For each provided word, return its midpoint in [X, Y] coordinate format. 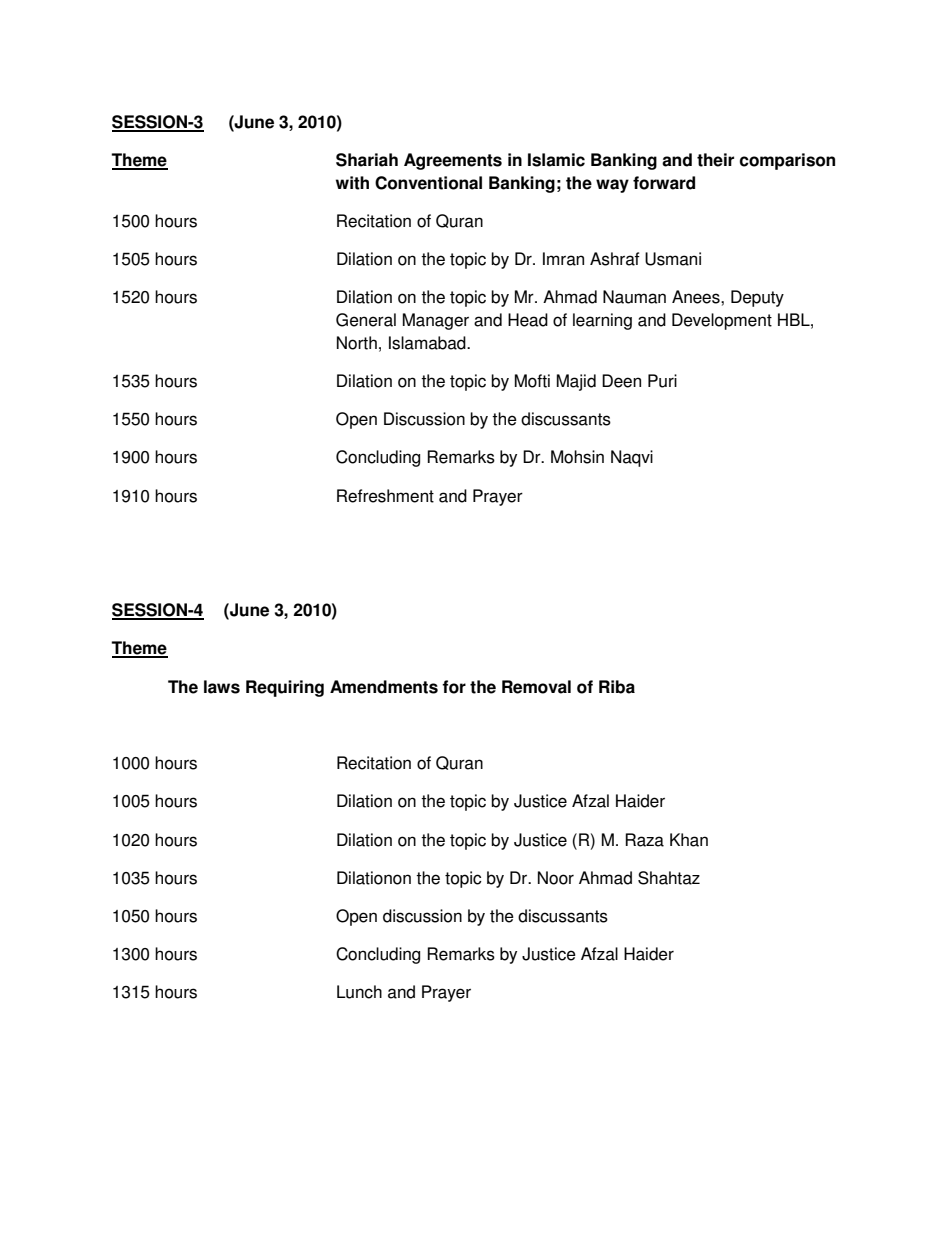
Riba [617, 687]
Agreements [453, 161]
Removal [536, 687]
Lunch [359, 992]
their [715, 160]
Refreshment [385, 496]
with [352, 183]
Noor [556, 878]
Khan [689, 840]
